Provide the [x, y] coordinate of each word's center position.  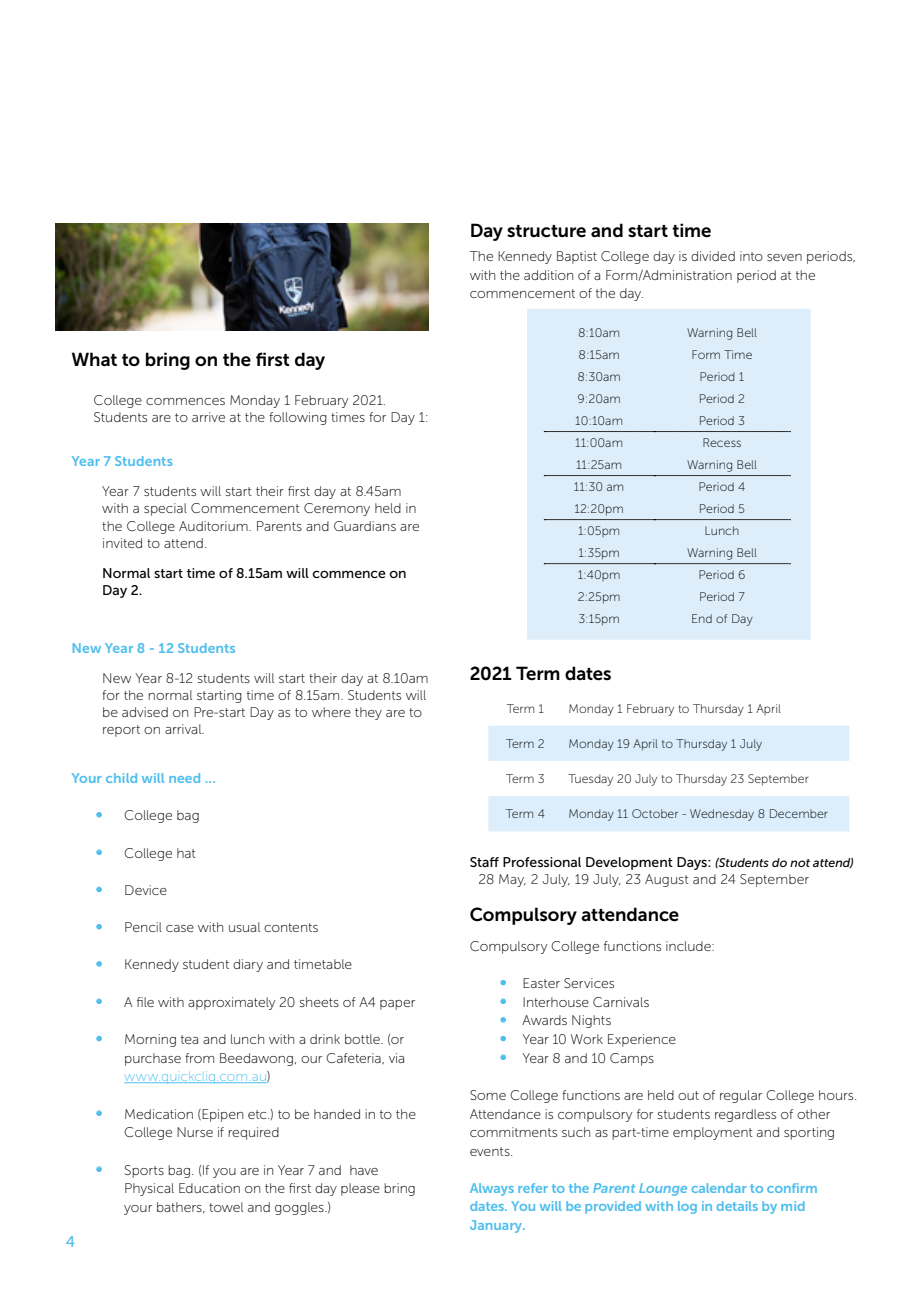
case [180, 928]
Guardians [365, 526]
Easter [541, 983]
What [94, 359]
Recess [722, 442]
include [689, 946]
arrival [184, 729]
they [368, 713]
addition [548, 275]
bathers [180, 1207]
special [165, 509]
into [751, 256]
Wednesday [722, 815]
